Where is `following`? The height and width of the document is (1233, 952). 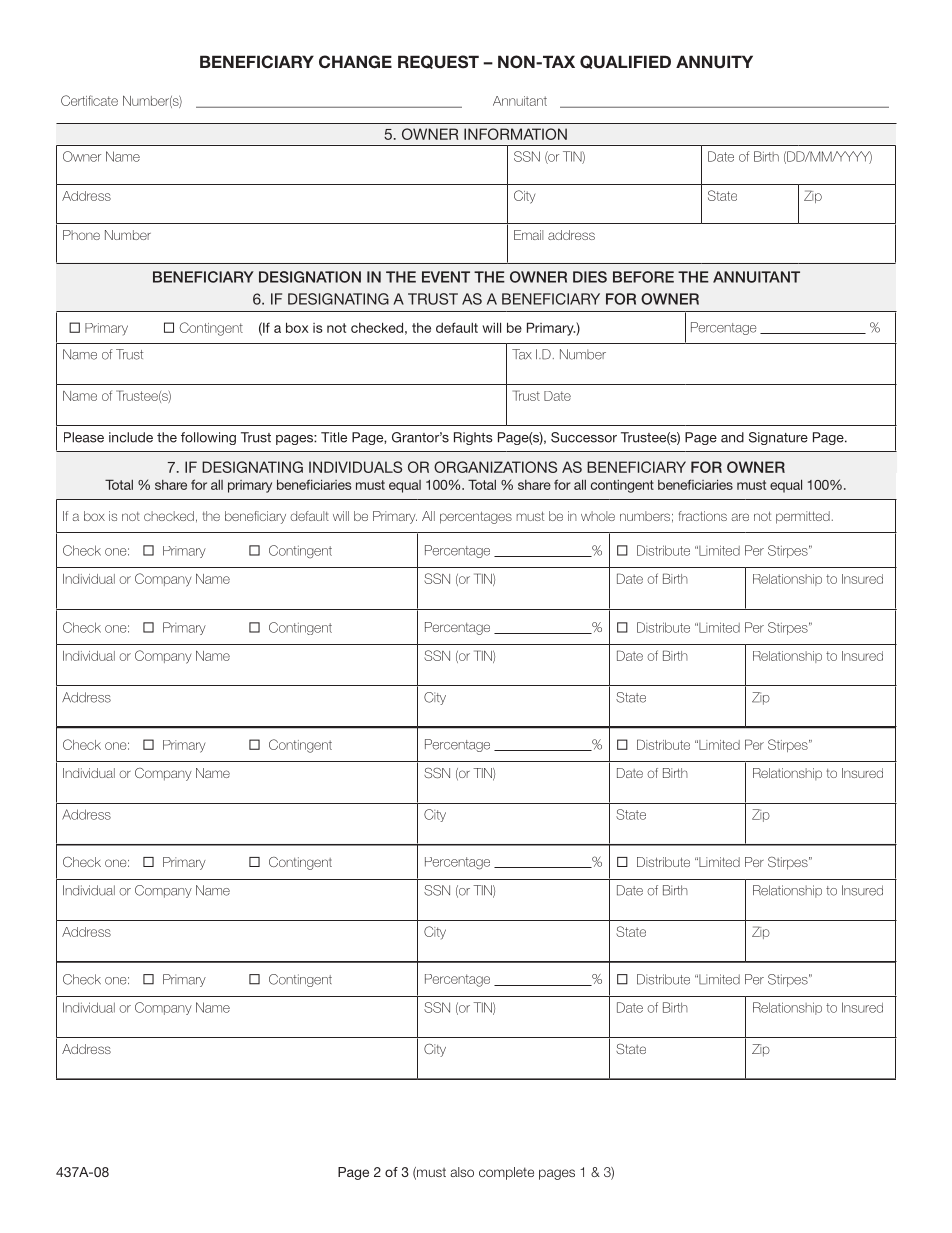
following is located at coordinates (208, 438).
